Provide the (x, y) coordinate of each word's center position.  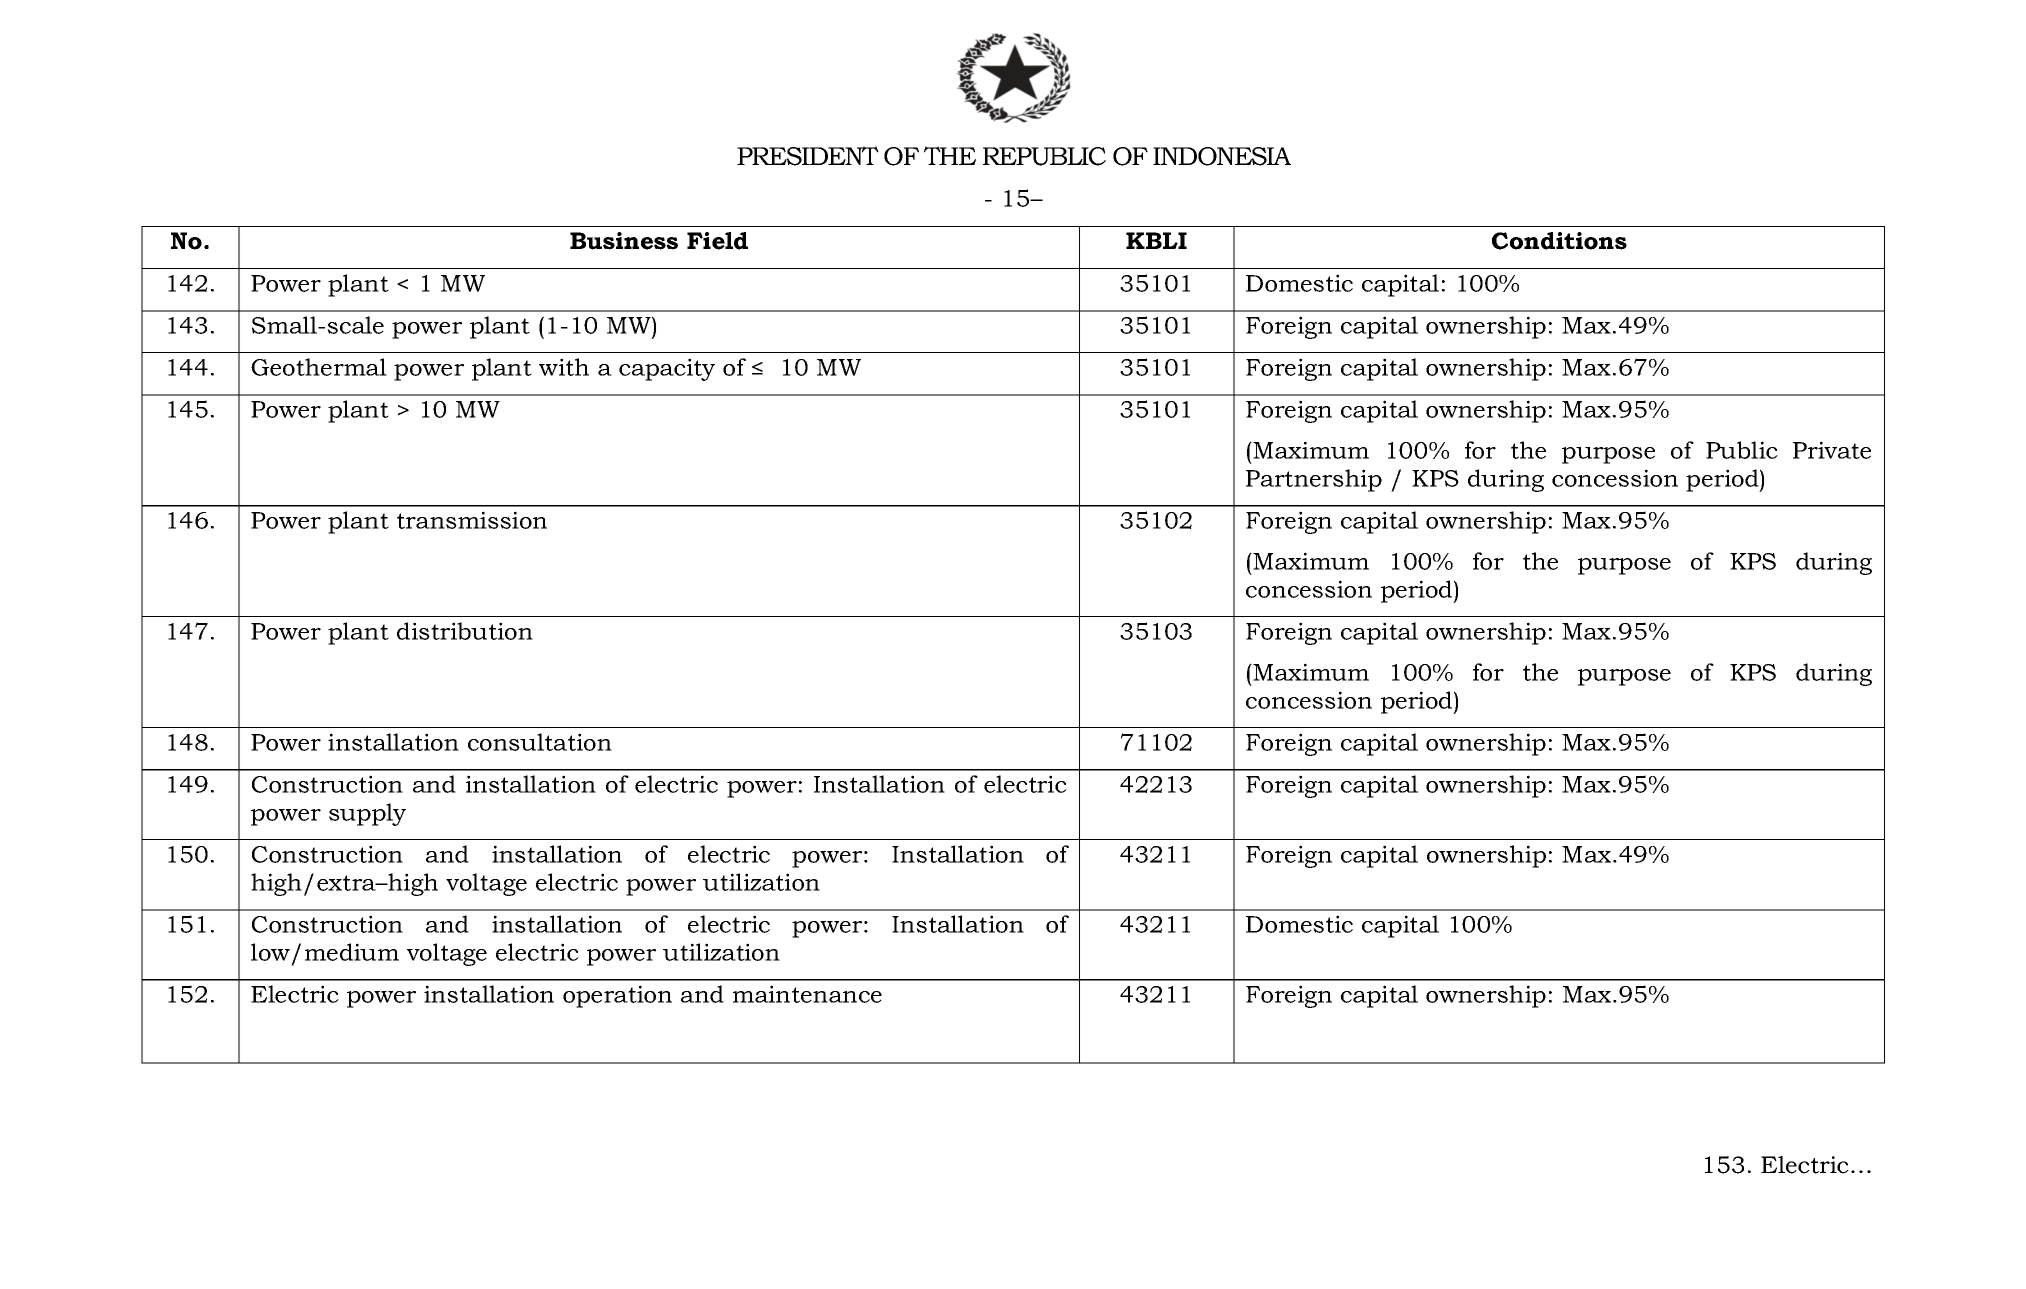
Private (1832, 450)
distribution (465, 631)
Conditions (1559, 241)
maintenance (807, 994)
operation (617, 996)
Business (624, 241)
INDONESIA (1222, 156)
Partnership (1314, 480)
